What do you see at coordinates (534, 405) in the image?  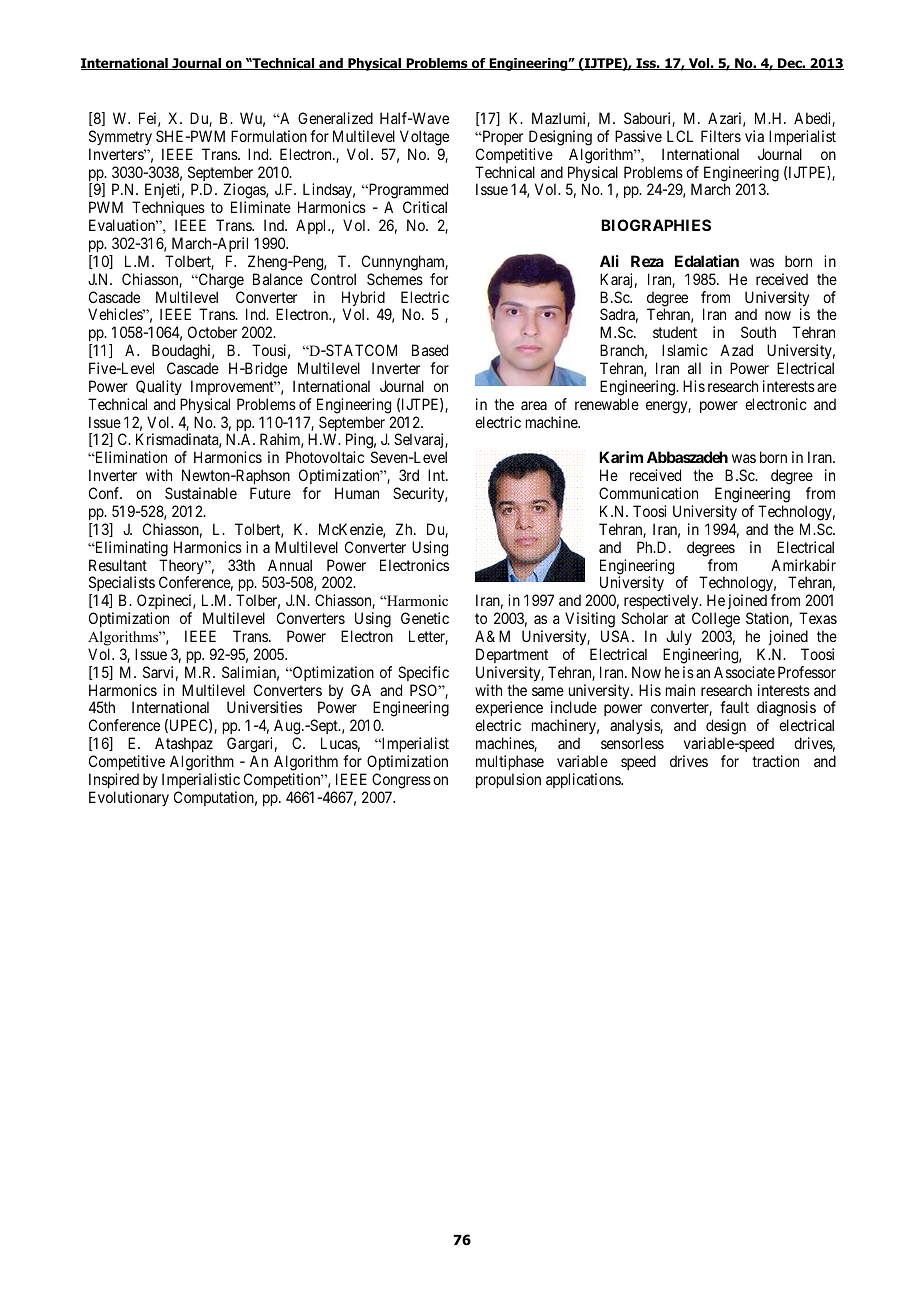 I see `area` at bounding box center [534, 405].
